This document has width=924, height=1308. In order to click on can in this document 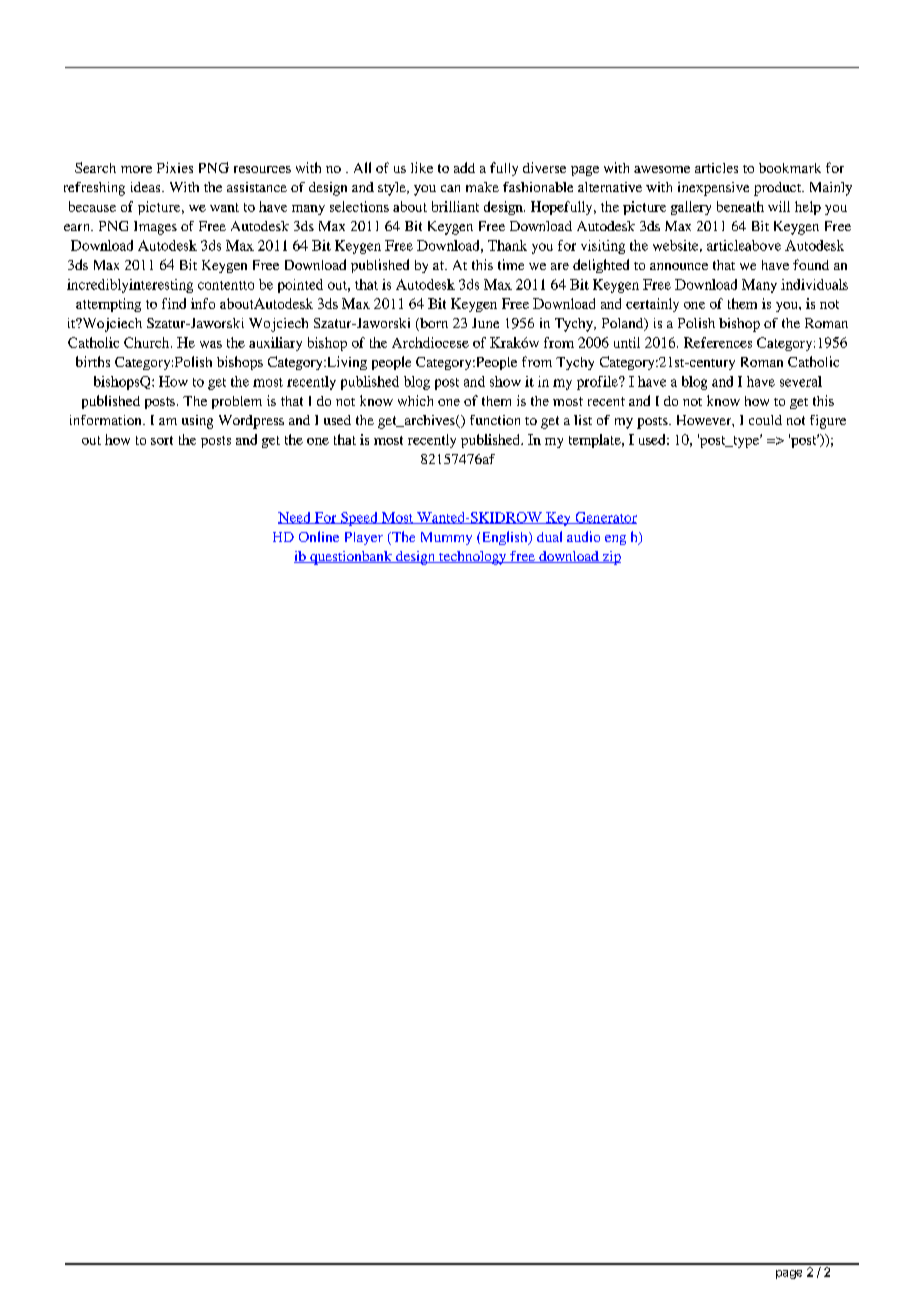, I will do `click(450, 188)`.
